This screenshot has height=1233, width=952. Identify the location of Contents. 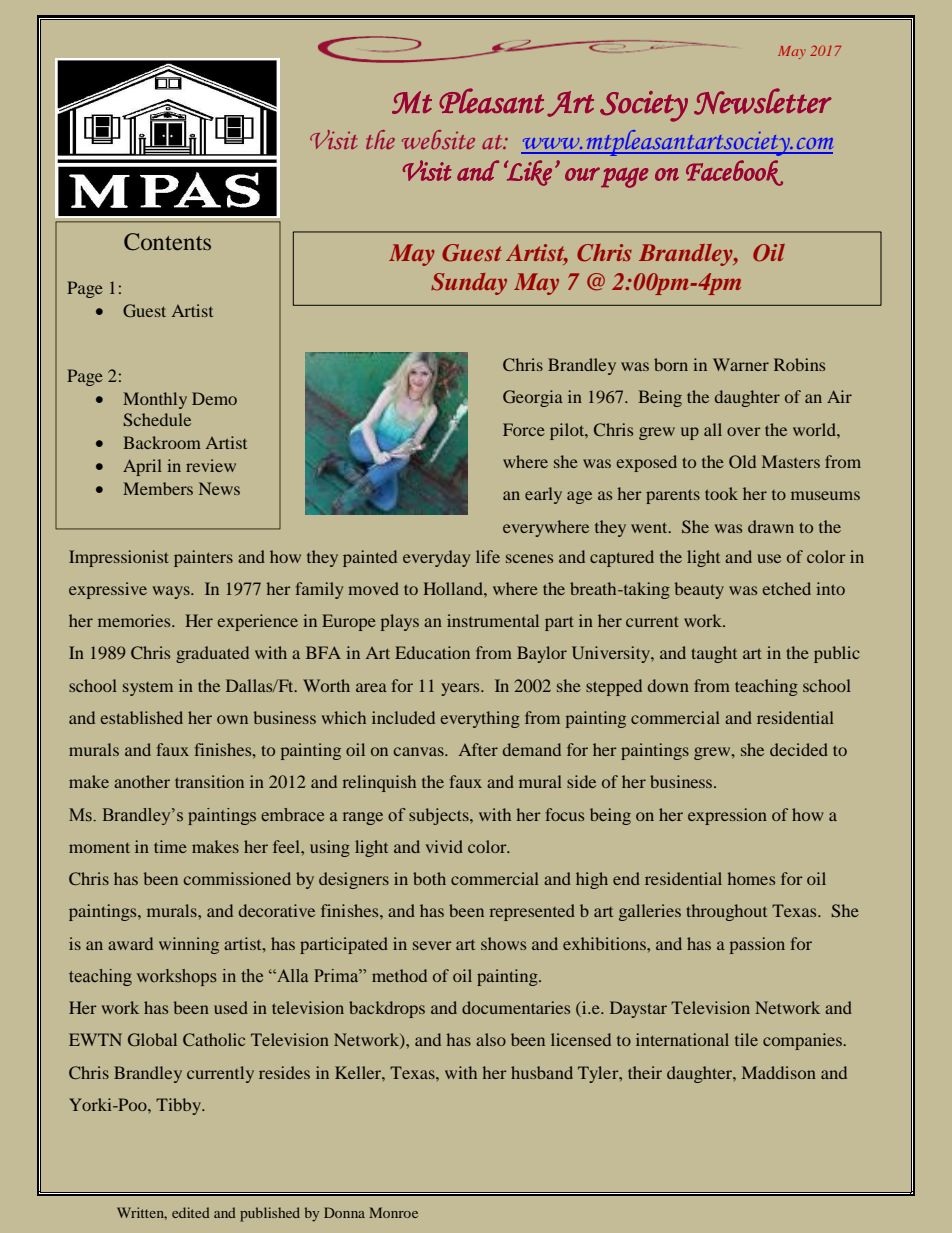
(167, 242).
